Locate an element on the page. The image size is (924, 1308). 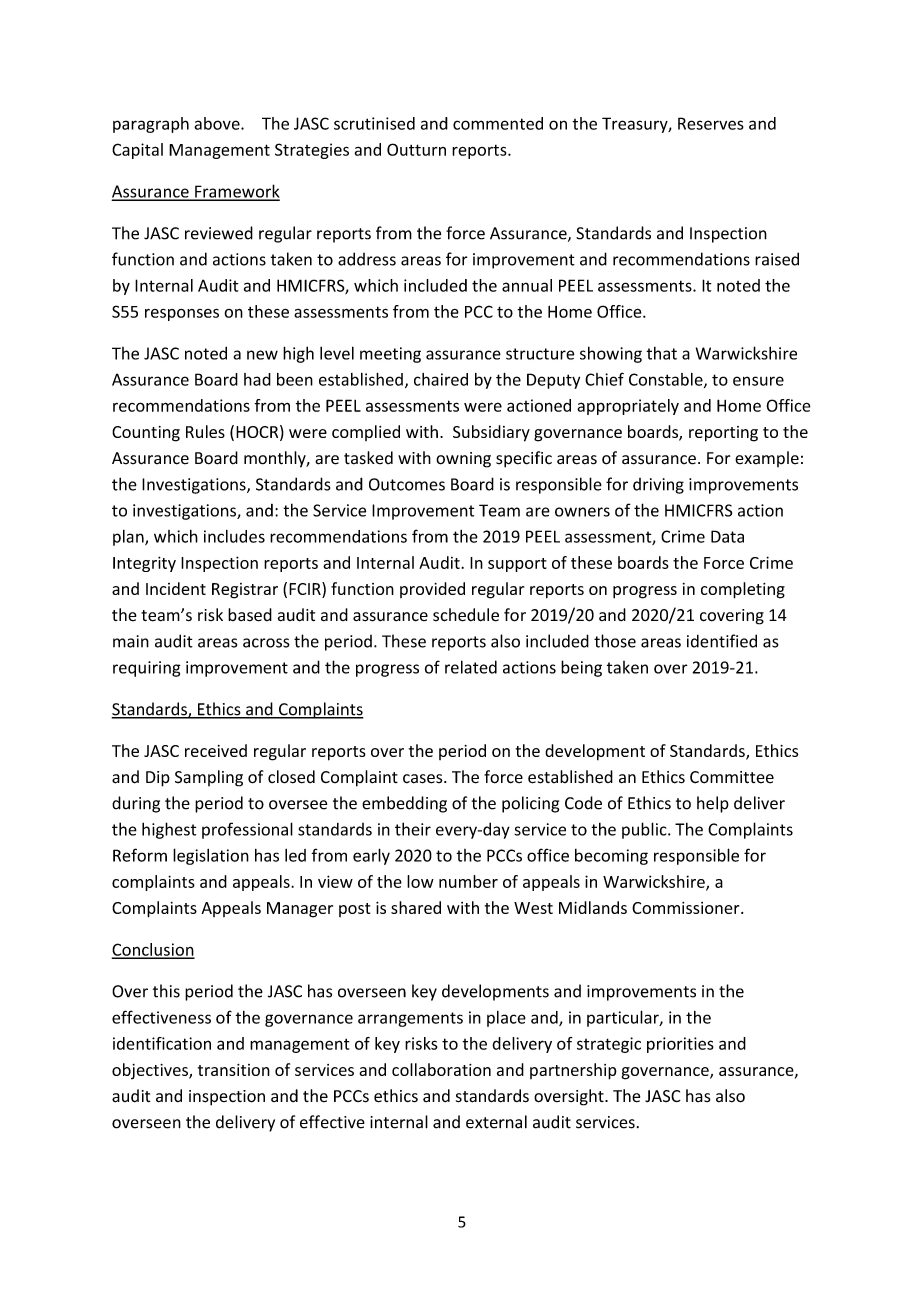
above is located at coordinates (218, 123).
